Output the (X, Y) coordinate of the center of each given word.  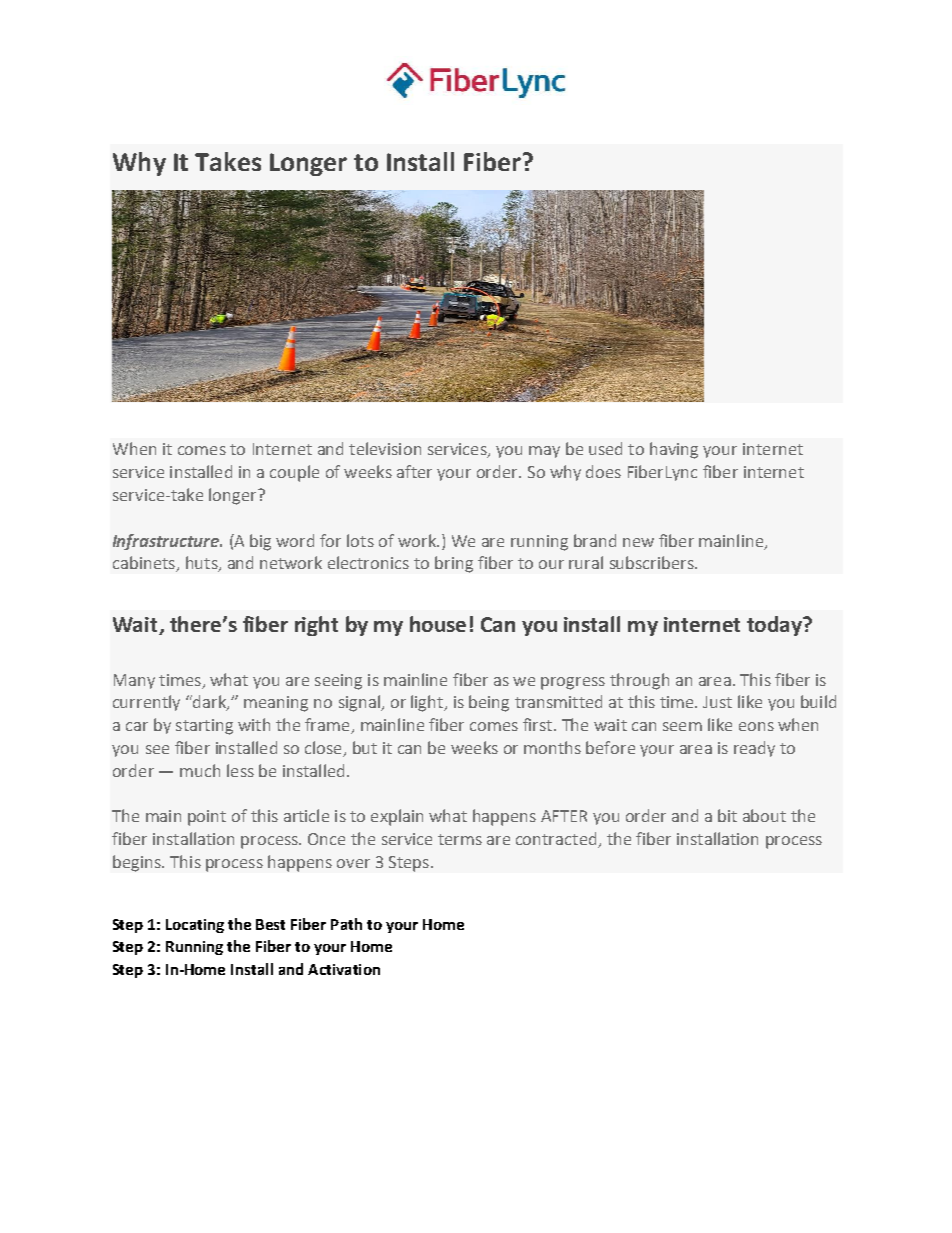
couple (294, 473)
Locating (195, 926)
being (489, 703)
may (544, 452)
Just (717, 702)
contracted (557, 840)
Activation (344, 969)
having (674, 450)
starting (204, 727)
